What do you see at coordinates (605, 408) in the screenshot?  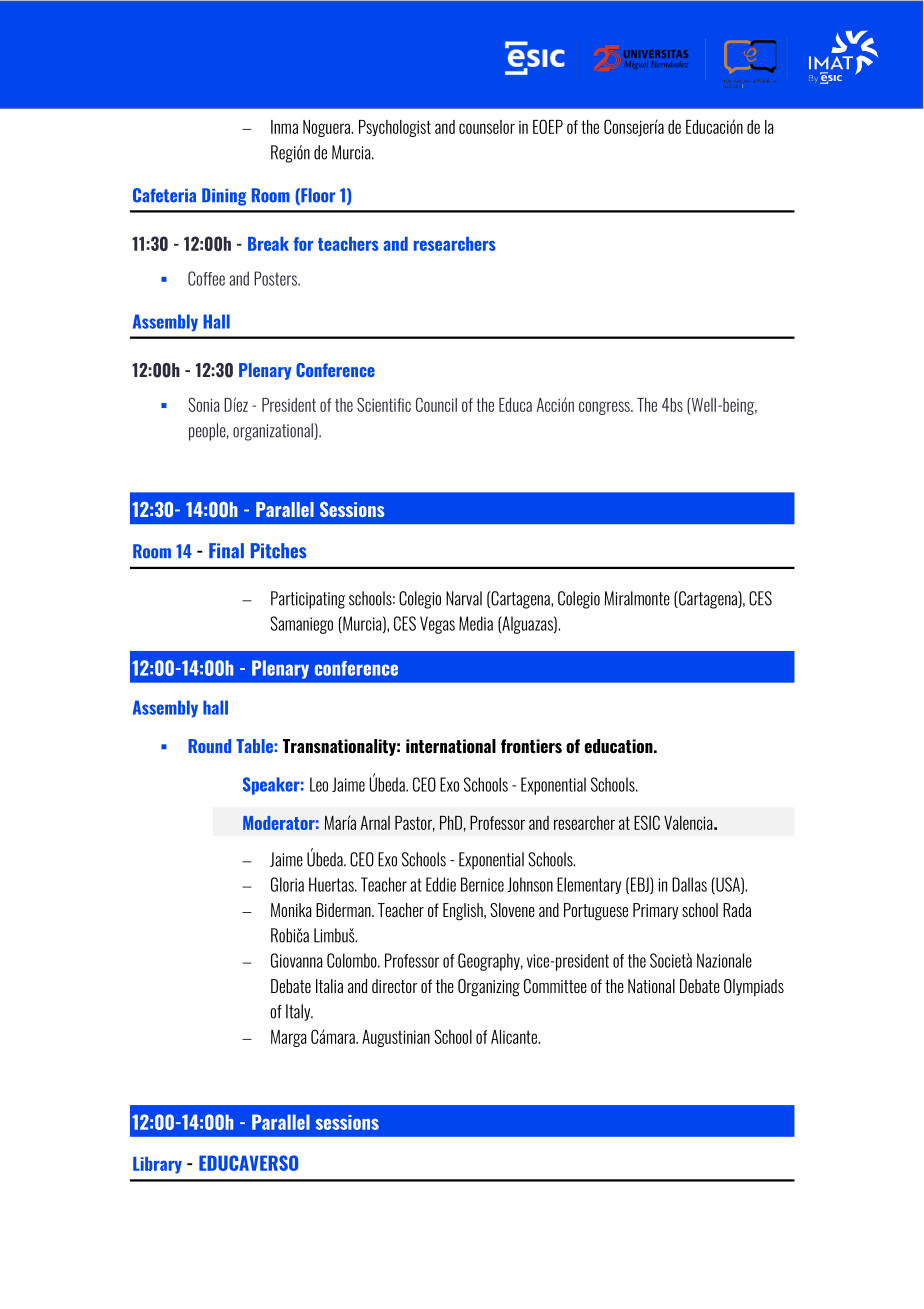 I see `congress` at bounding box center [605, 408].
